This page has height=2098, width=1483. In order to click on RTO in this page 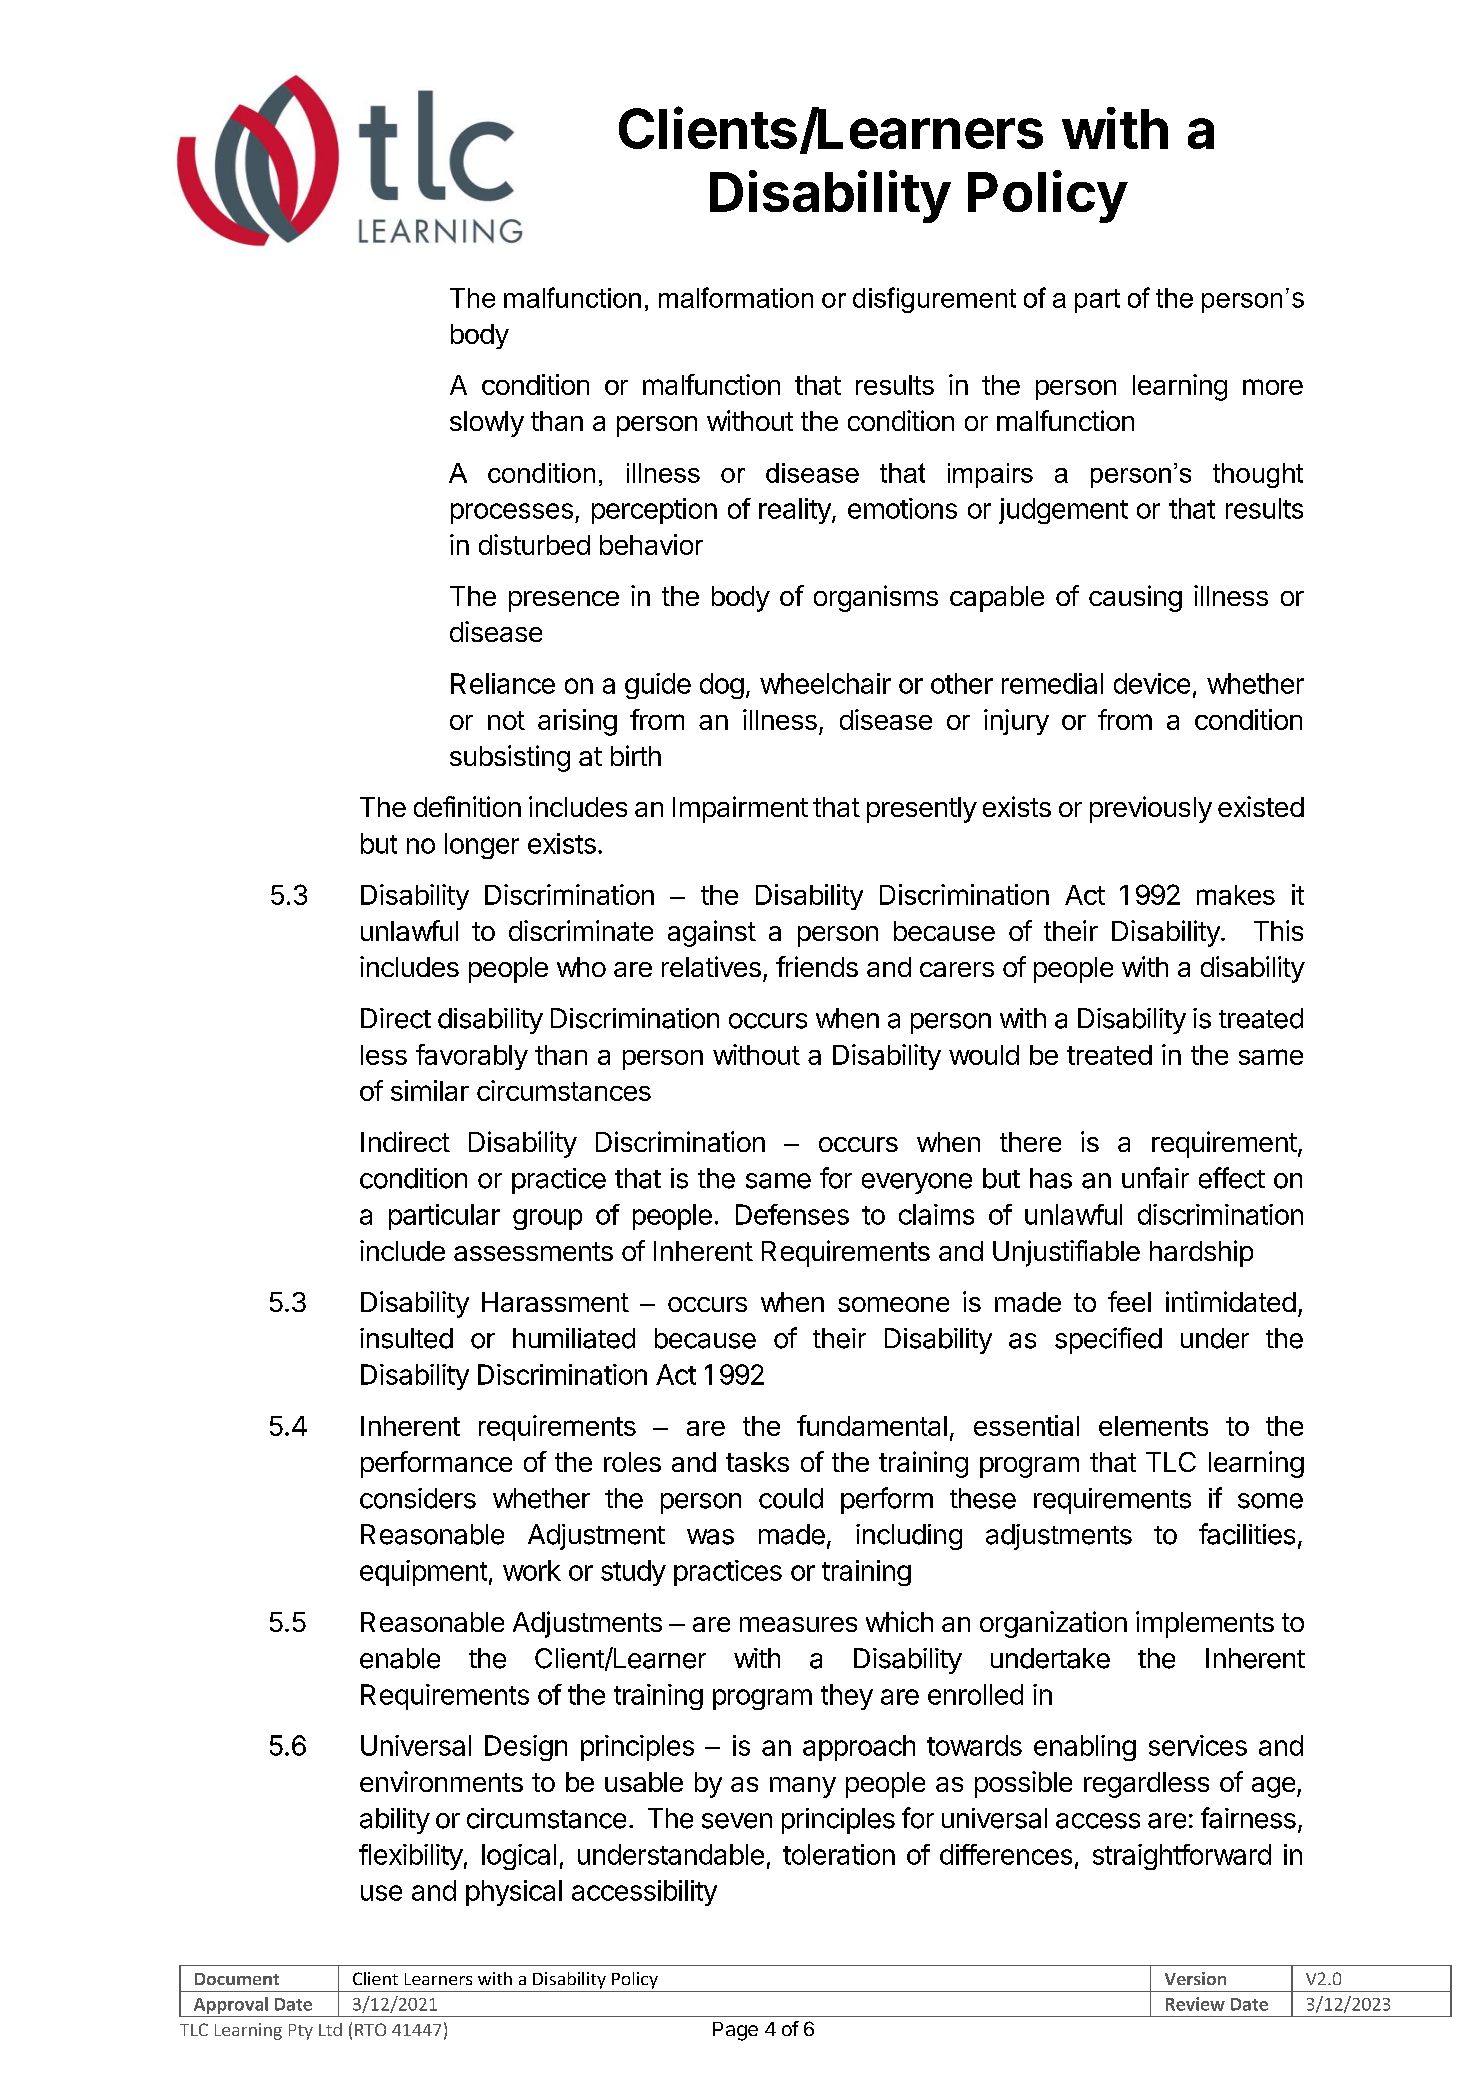, I will do `click(370, 2029)`.
